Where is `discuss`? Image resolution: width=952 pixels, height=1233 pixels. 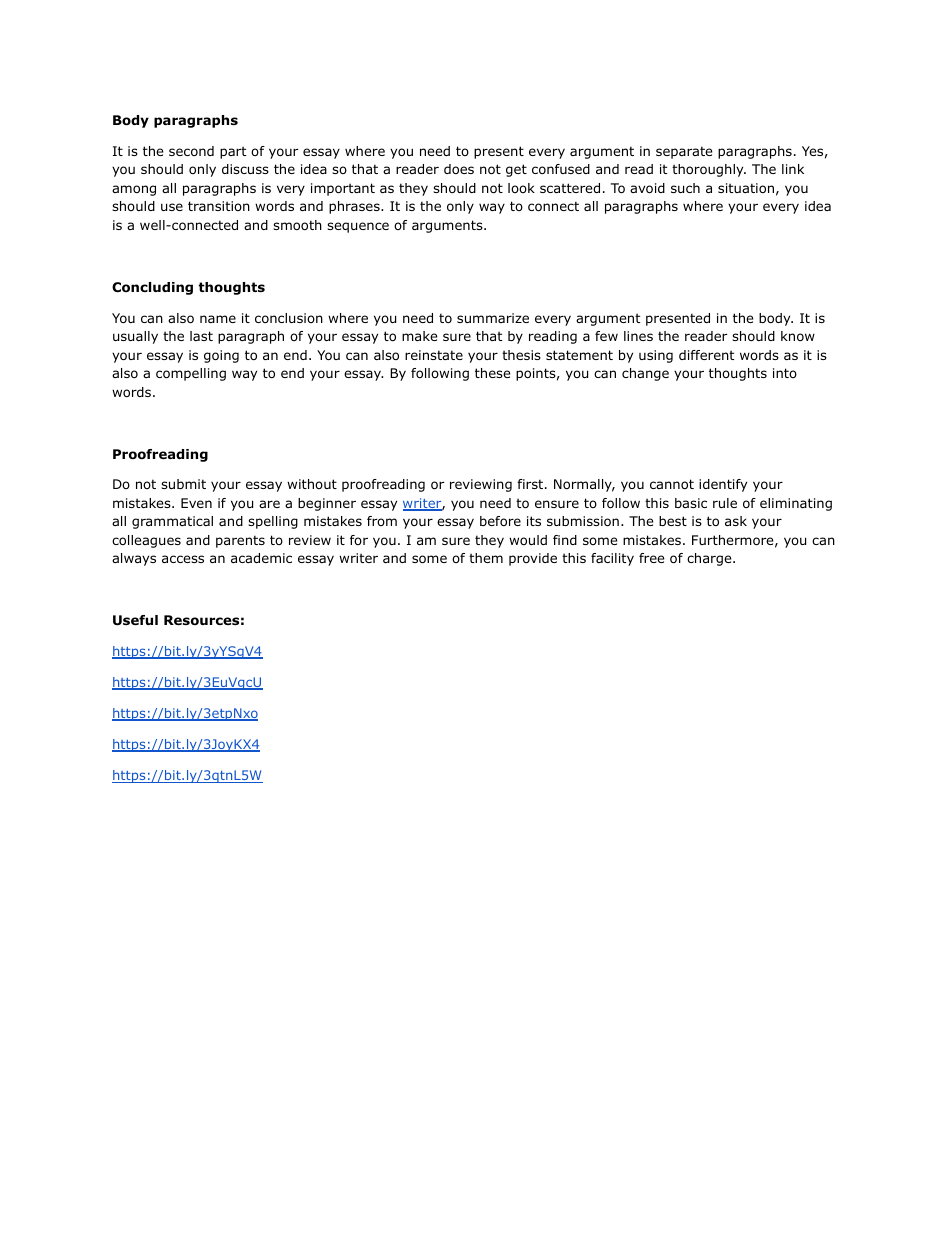
discuss is located at coordinates (245, 169).
